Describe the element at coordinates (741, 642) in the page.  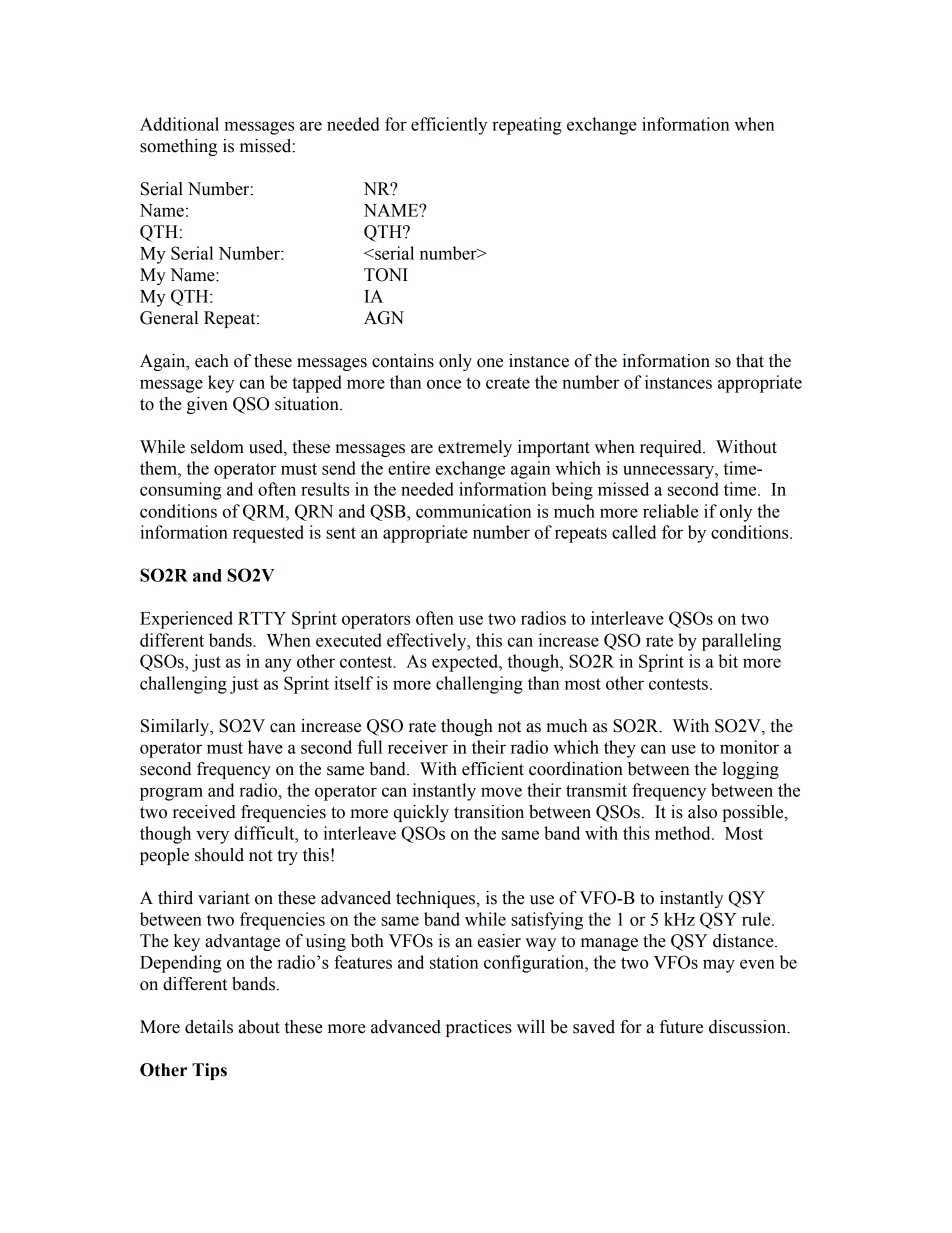
I see `paralleling` at that location.
